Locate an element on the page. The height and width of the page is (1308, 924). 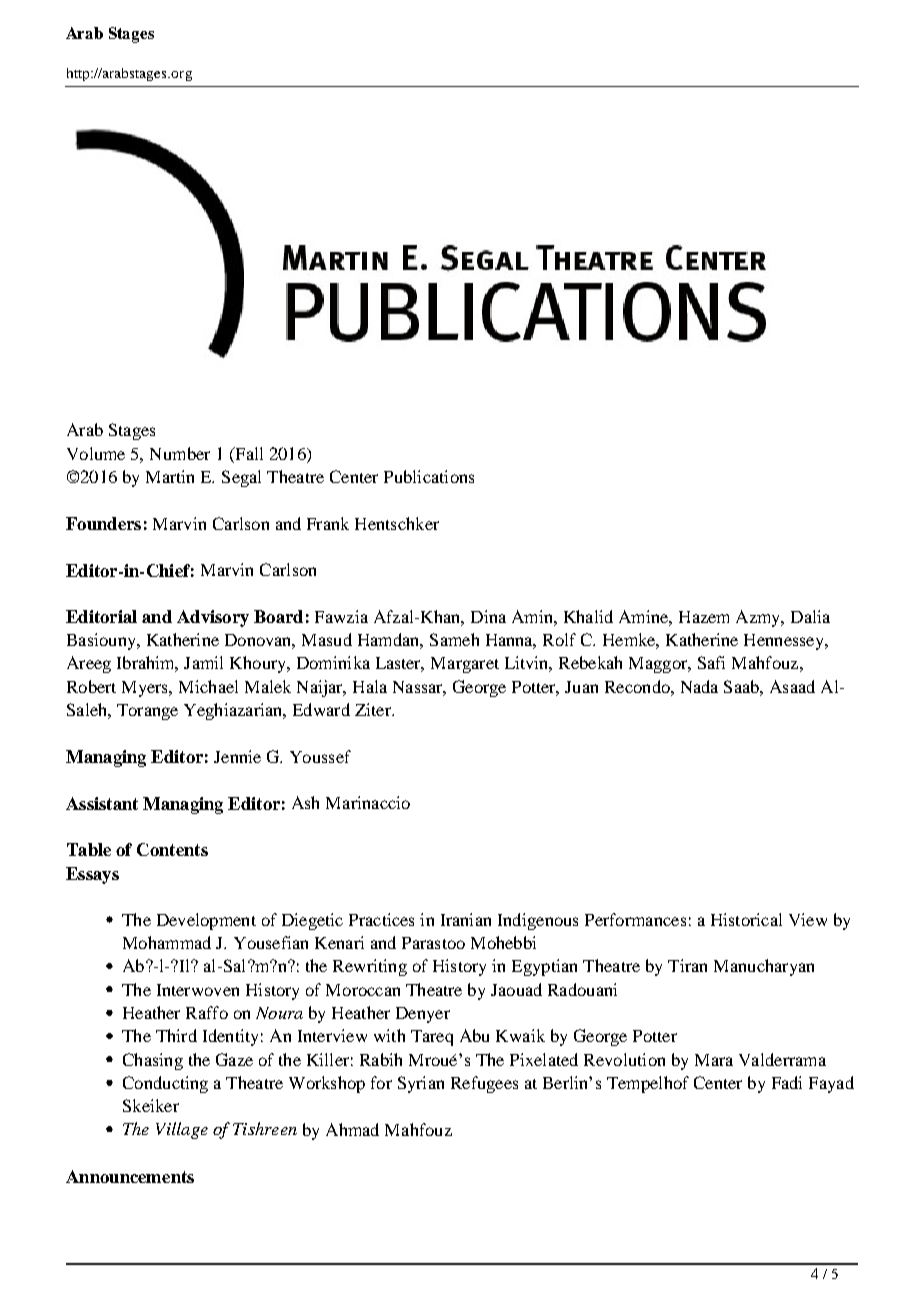
Margaret is located at coordinates (465, 665).
